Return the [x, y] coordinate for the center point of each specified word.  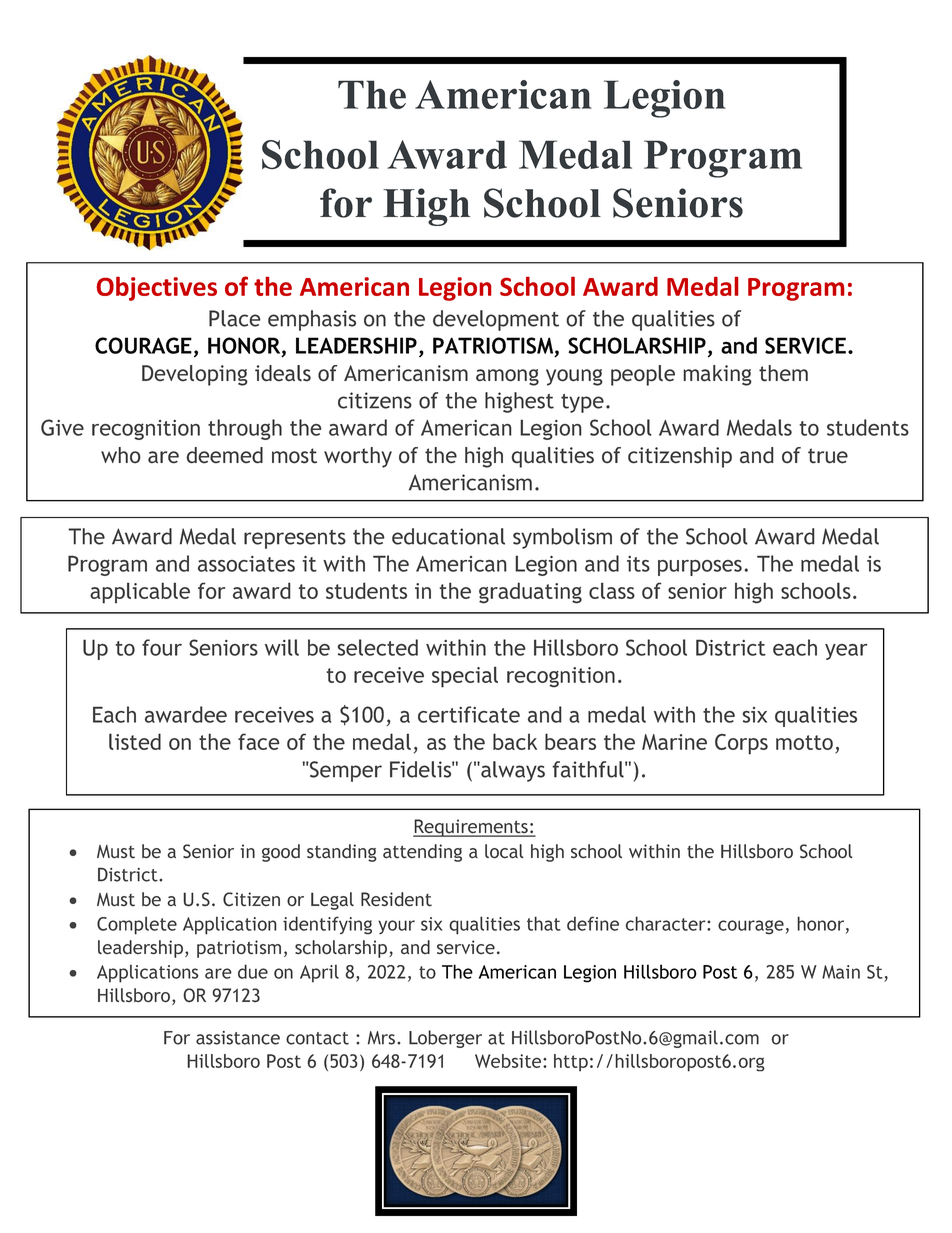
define [593, 923]
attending [422, 853]
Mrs [383, 1038]
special [465, 677]
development [496, 320]
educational [448, 536]
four [162, 647]
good [281, 853]
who [121, 455]
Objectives [156, 289]
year [846, 652]
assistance [238, 1038]
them [783, 373]
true [828, 456]
